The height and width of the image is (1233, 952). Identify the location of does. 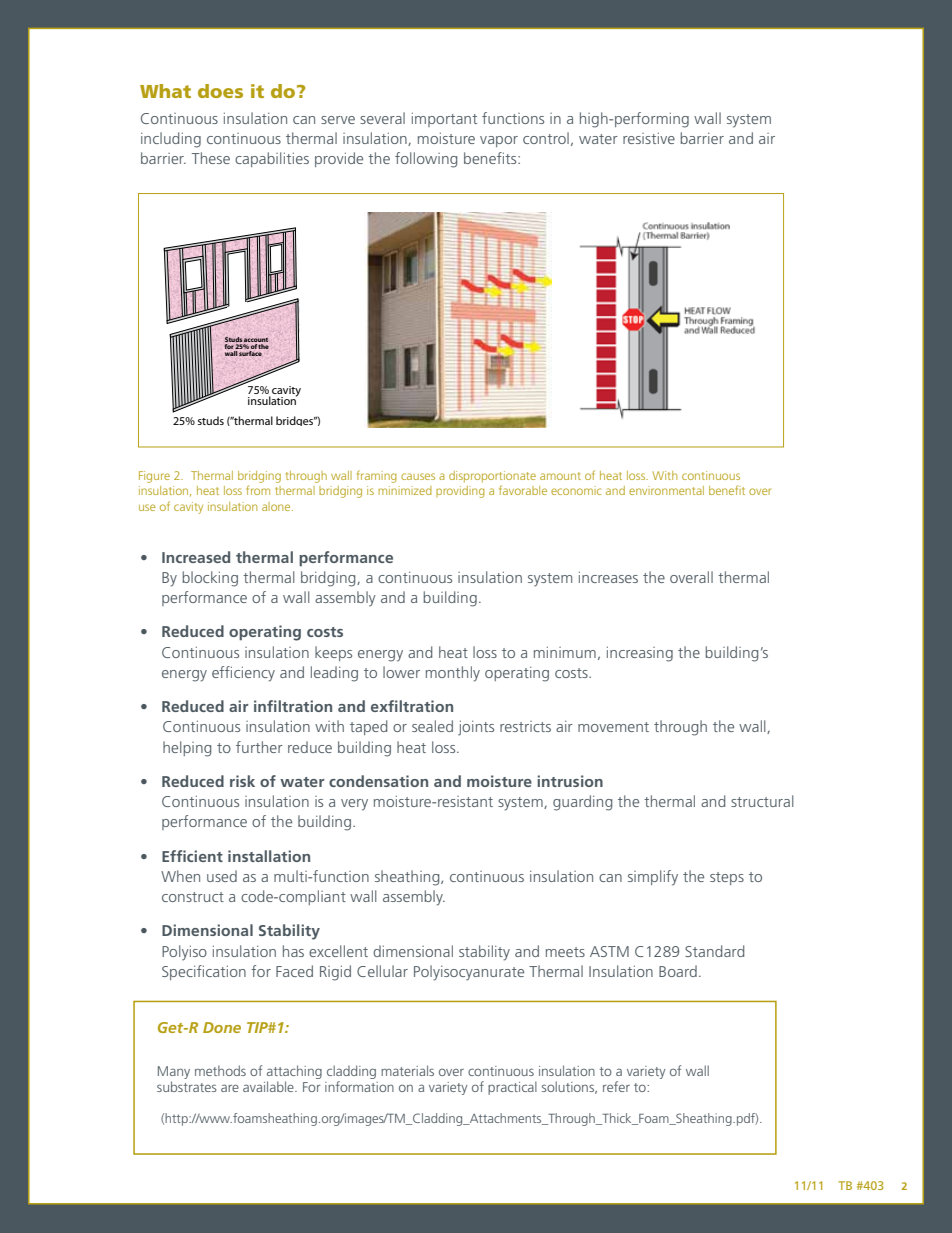
(220, 91).
